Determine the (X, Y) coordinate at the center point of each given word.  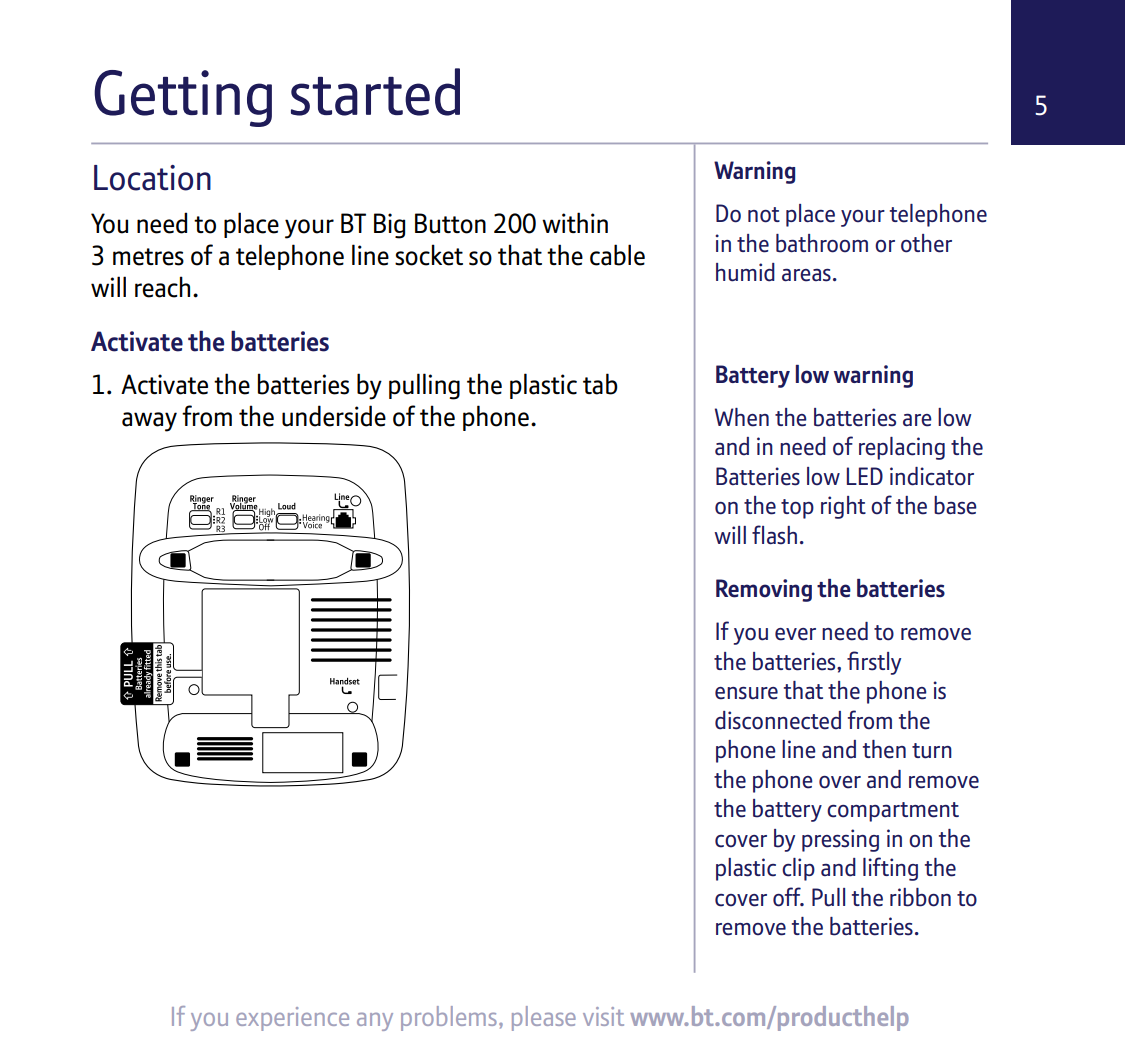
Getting (183, 98)
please (544, 1018)
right (843, 507)
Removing (764, 590)
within (575, 222)
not (764, 215)
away (149, 422)
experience (292, 1019)
